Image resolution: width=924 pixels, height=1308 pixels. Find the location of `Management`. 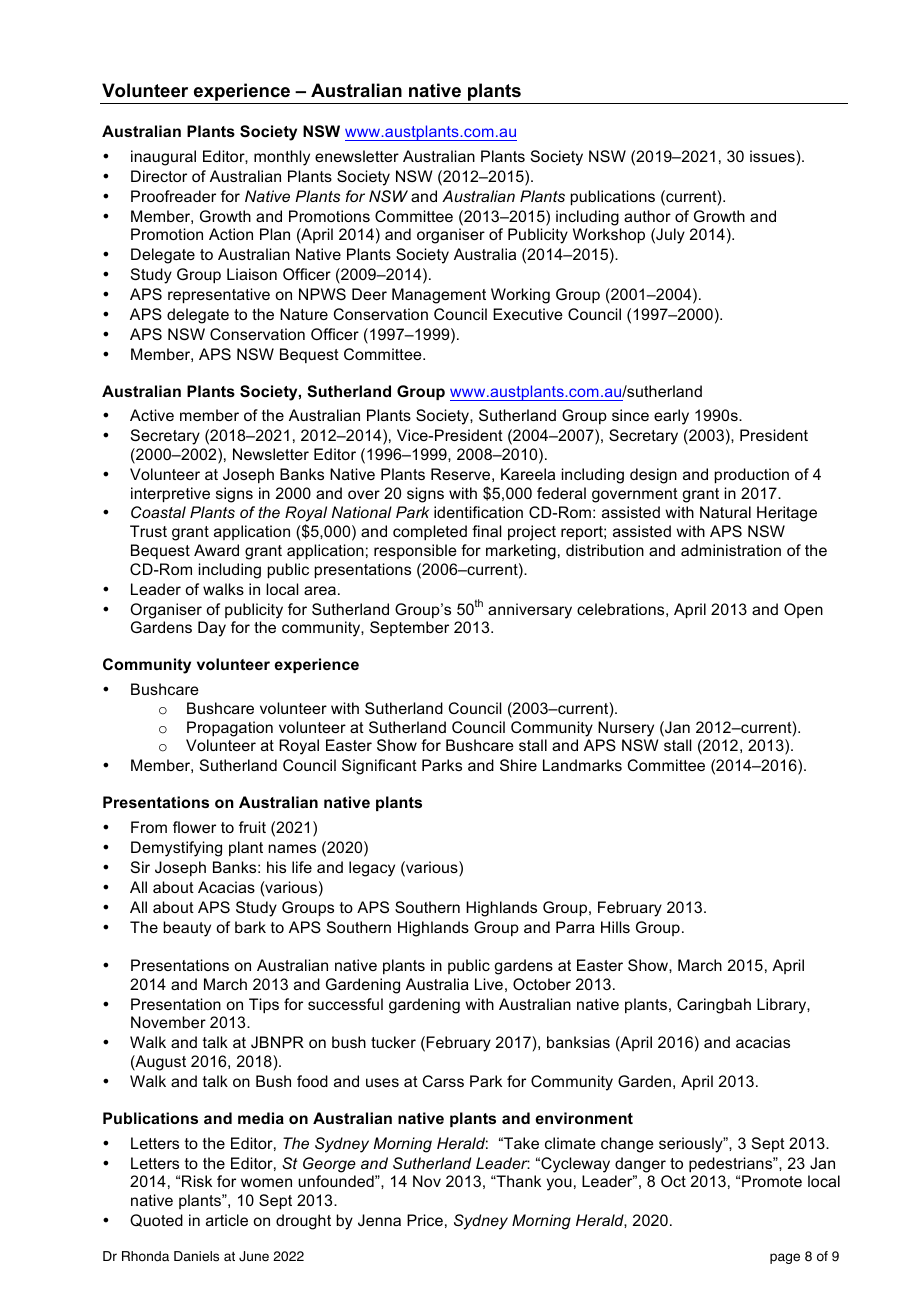

Management is located at coordinates (439, 296).
